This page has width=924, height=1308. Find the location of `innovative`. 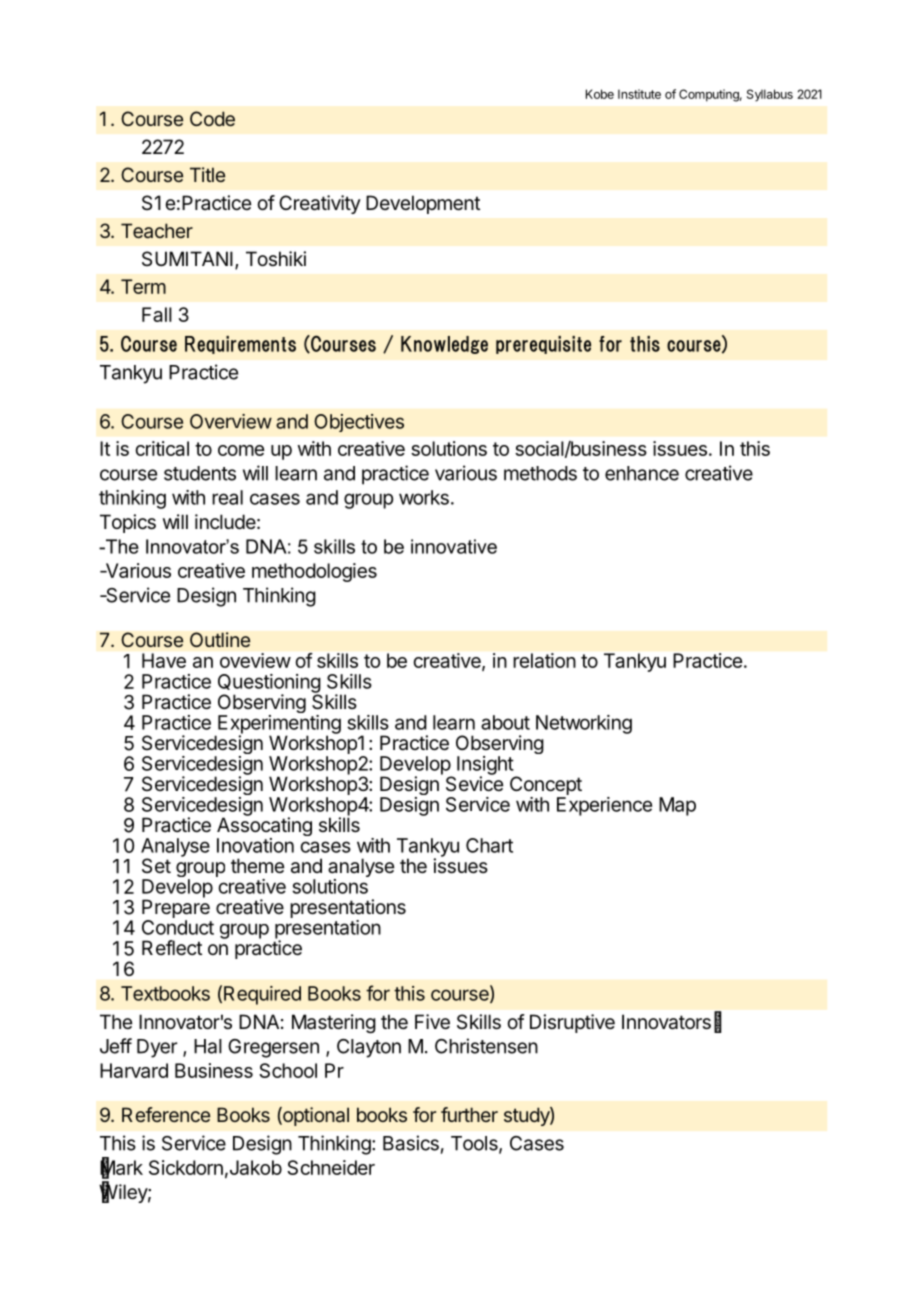

innovative is located at coordinates (454, 546).
